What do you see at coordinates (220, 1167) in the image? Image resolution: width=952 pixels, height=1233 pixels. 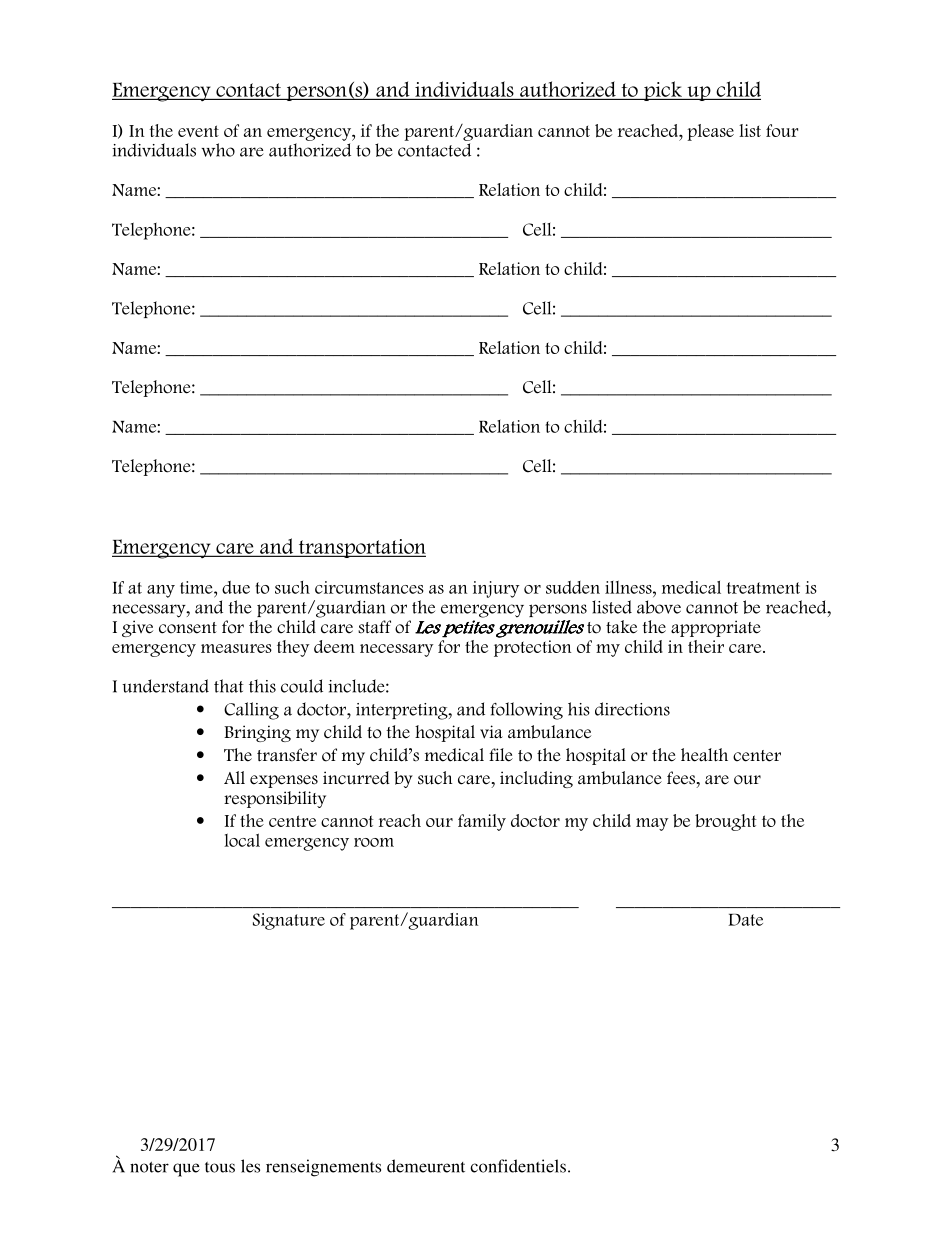 I see `tous` at bounding box center [220, 1167].
